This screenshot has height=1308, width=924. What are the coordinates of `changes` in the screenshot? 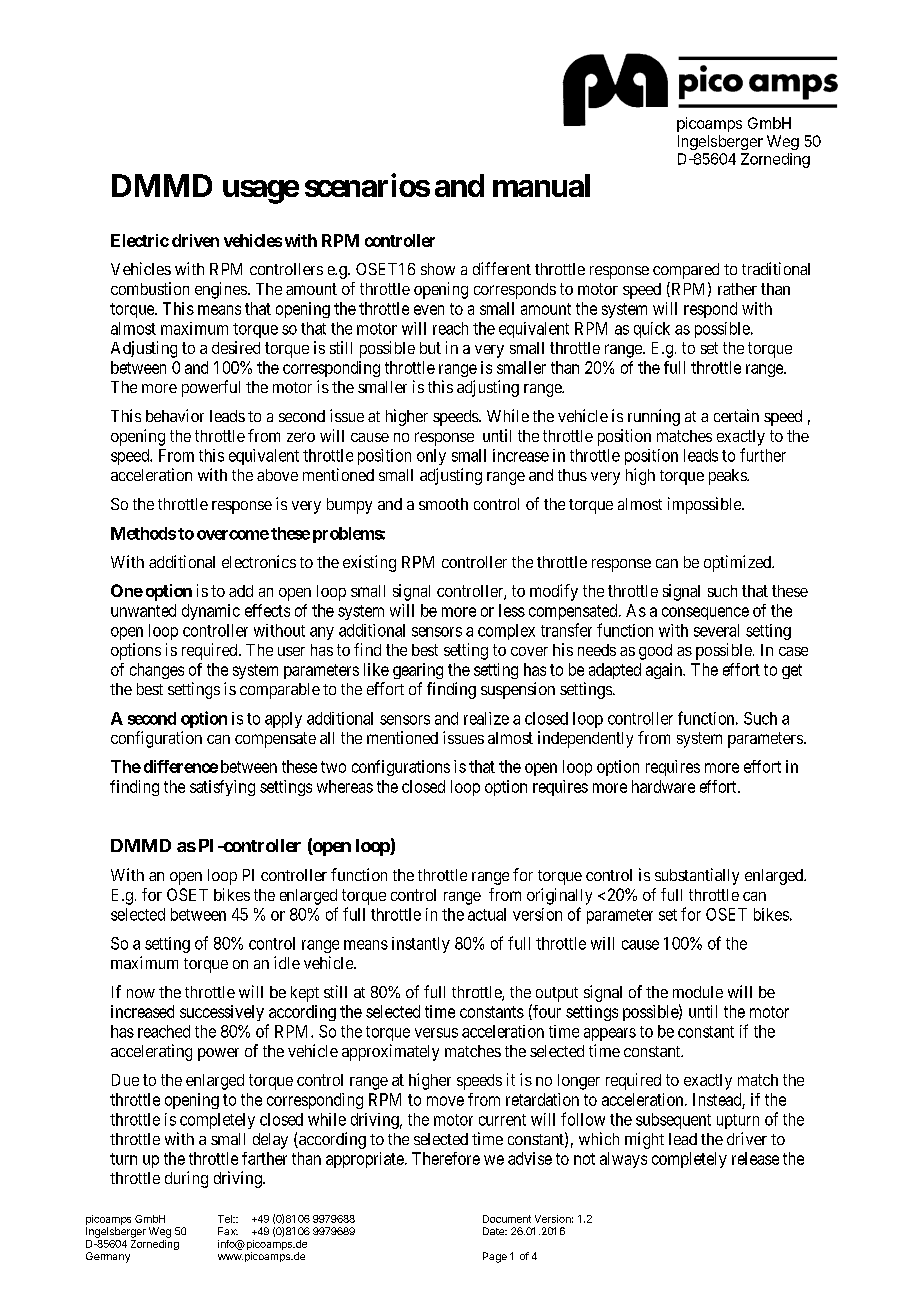 It's located at (157, 671).
